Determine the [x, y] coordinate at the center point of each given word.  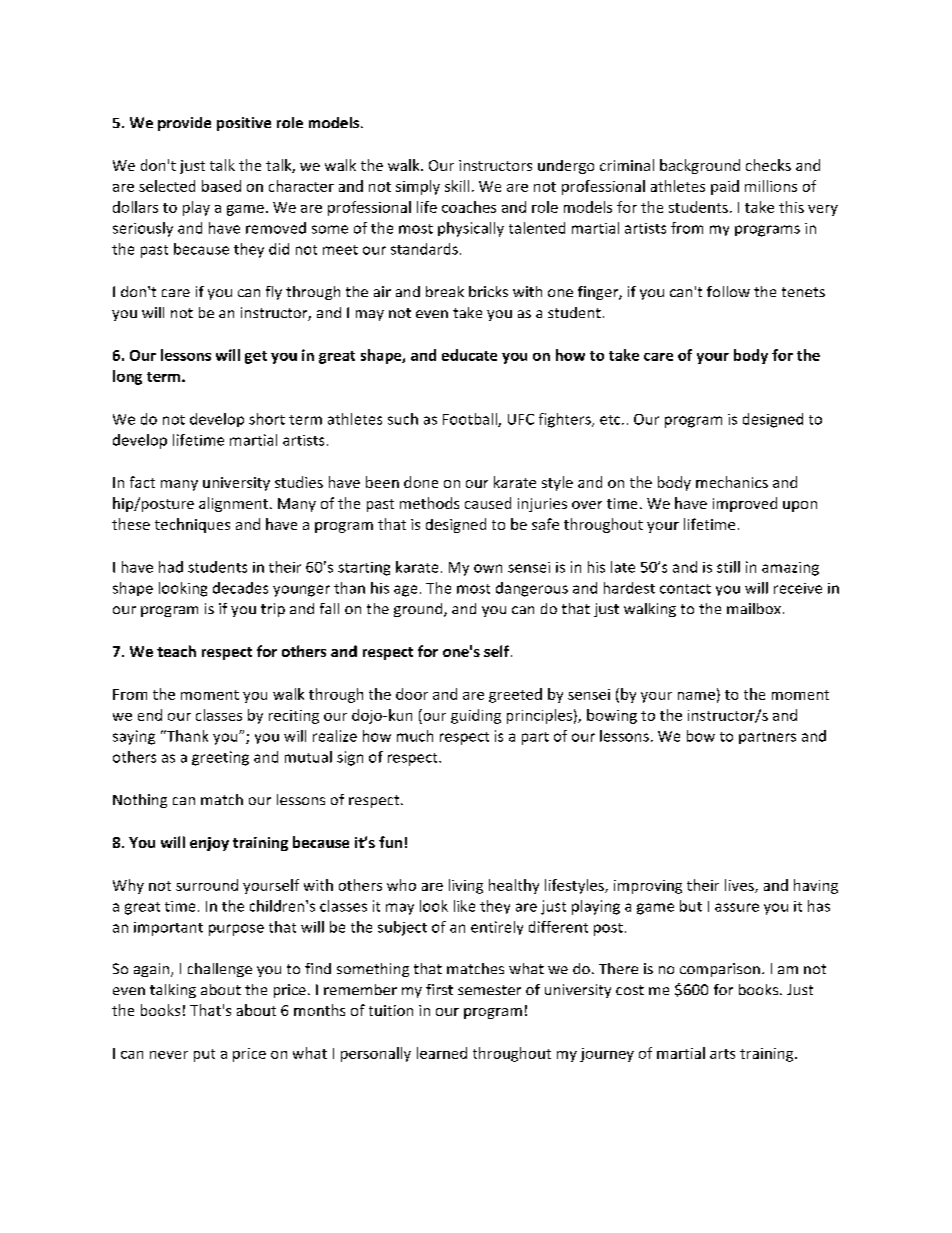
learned [442, 1053]
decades [240, 588]
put [204, 1055]
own [488, 568]
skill [457, 186]
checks [768, 165]
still [728, 567]
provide [184, 124]
